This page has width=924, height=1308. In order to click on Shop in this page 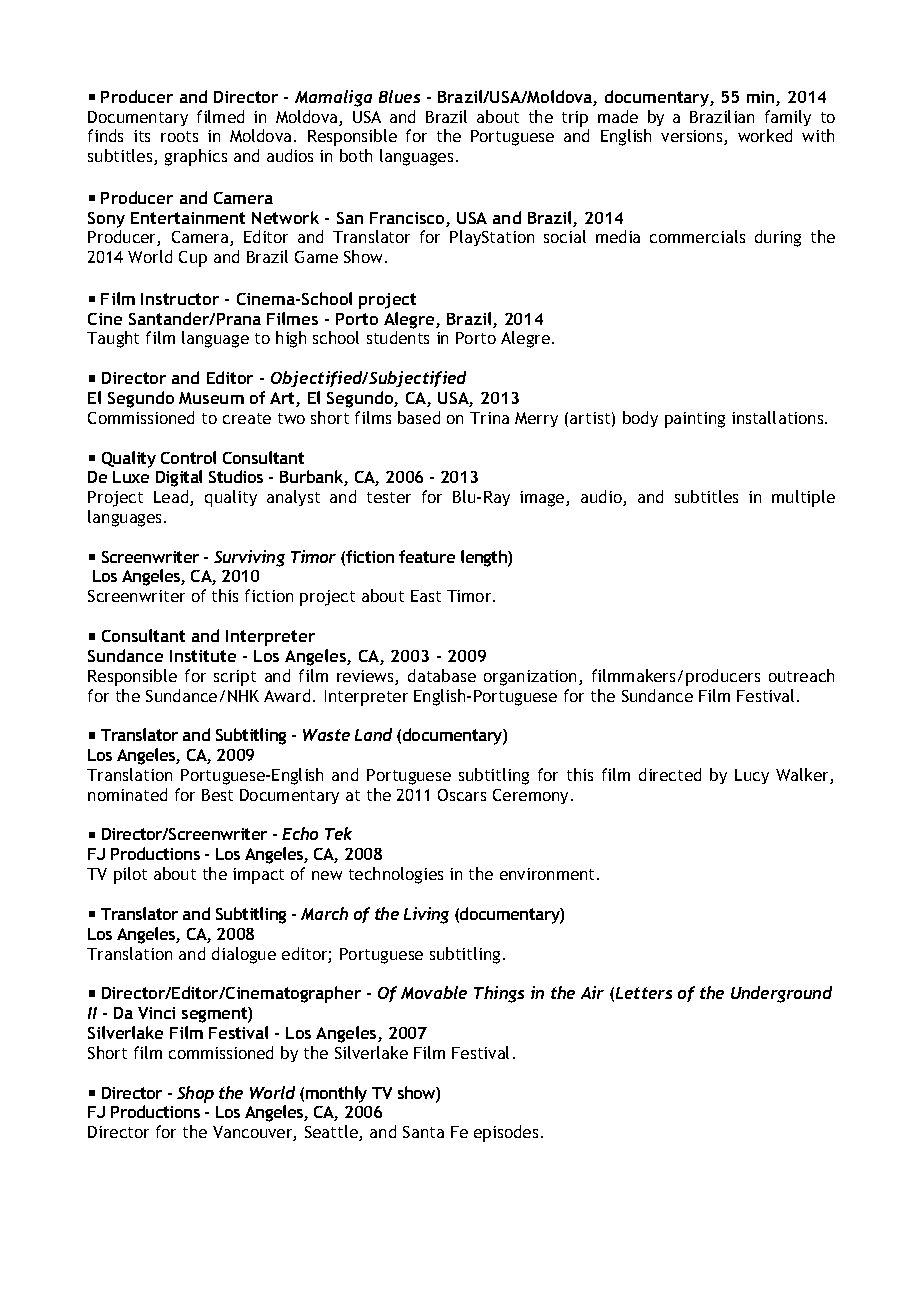, I will do `click(195, 1094)`.
